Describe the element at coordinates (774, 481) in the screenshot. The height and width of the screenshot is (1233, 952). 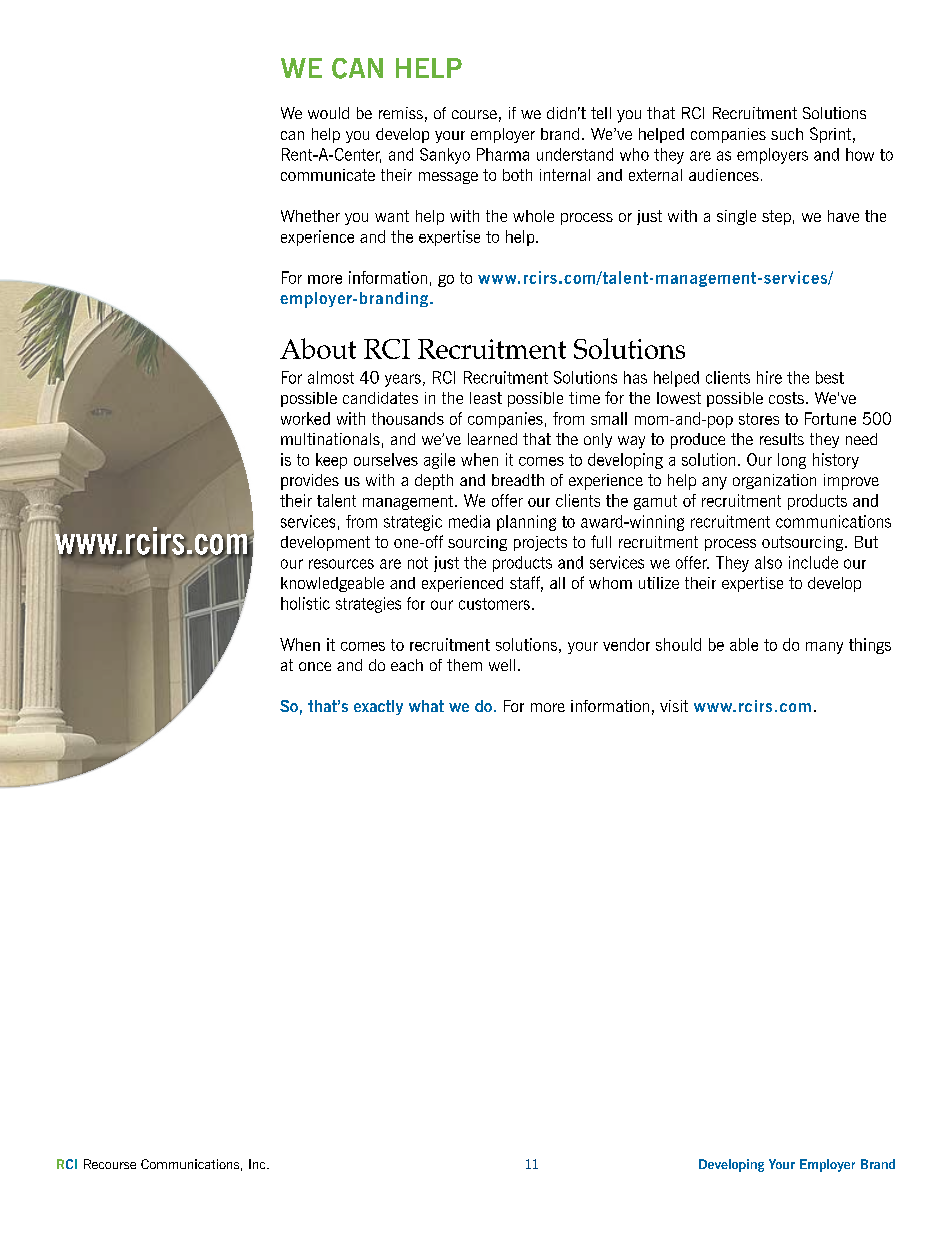
I see `organization` at that location.
